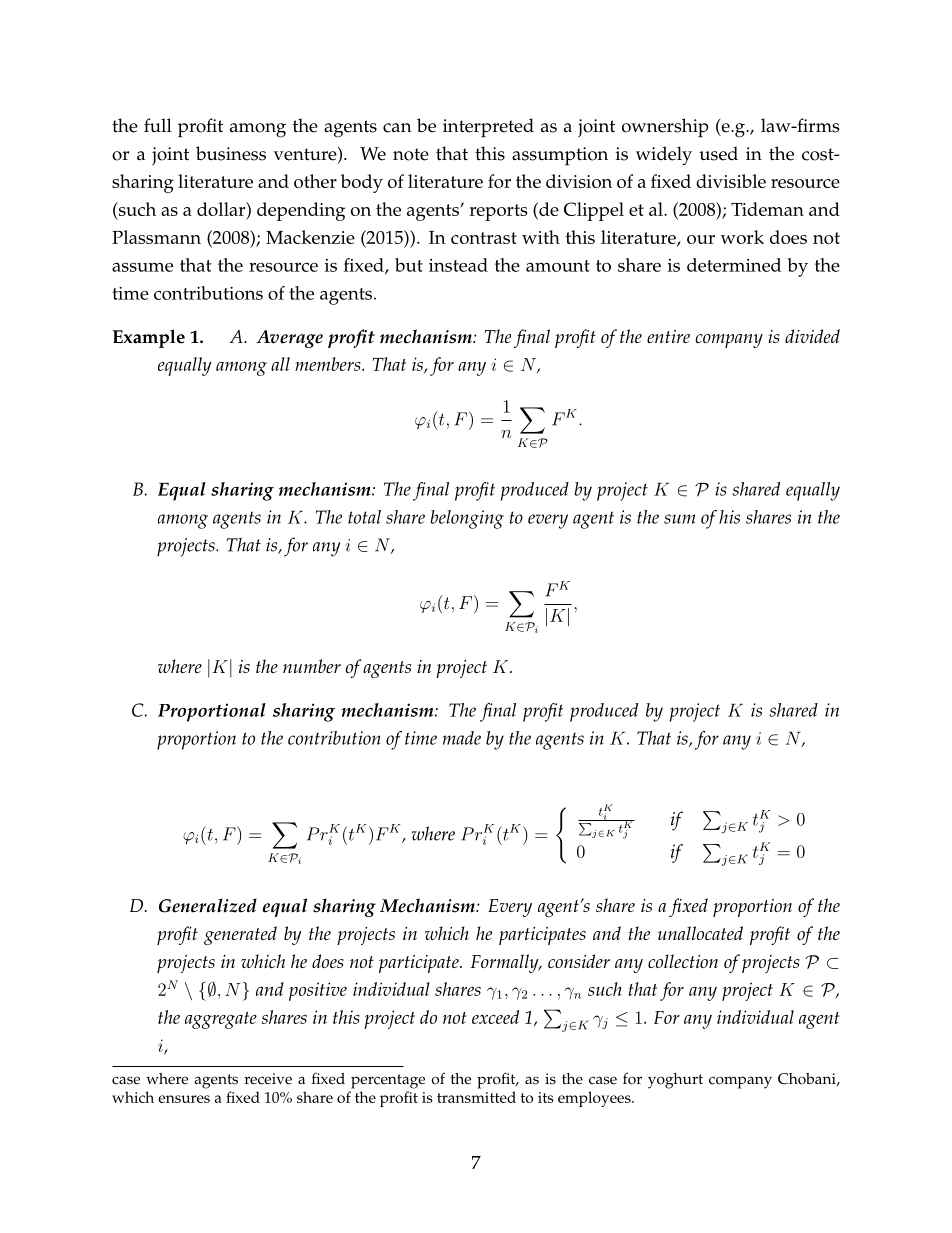 This page has width=952, height=1233. Describe the element at coordinates (476, 1097) in the page. I see `transmitted` at that location.
